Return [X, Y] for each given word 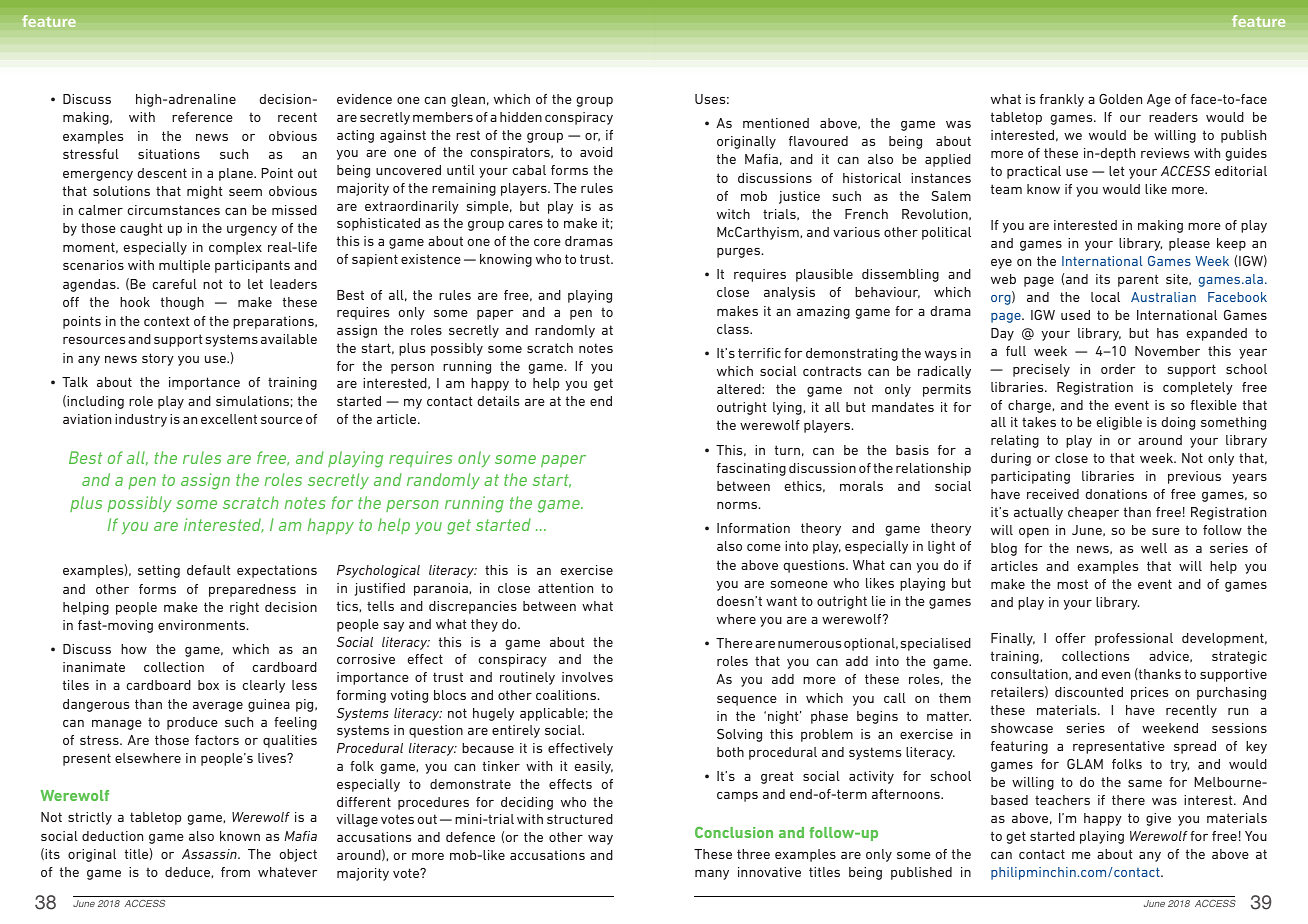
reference [202, 117]
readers [1173, 117]
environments [203, 625]
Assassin [210, 854]
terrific [759, 353]
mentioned [776, 123]
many [712, 875]
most [1072, 584]
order [1118, 369]
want [781, 601]
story [158, 359]
